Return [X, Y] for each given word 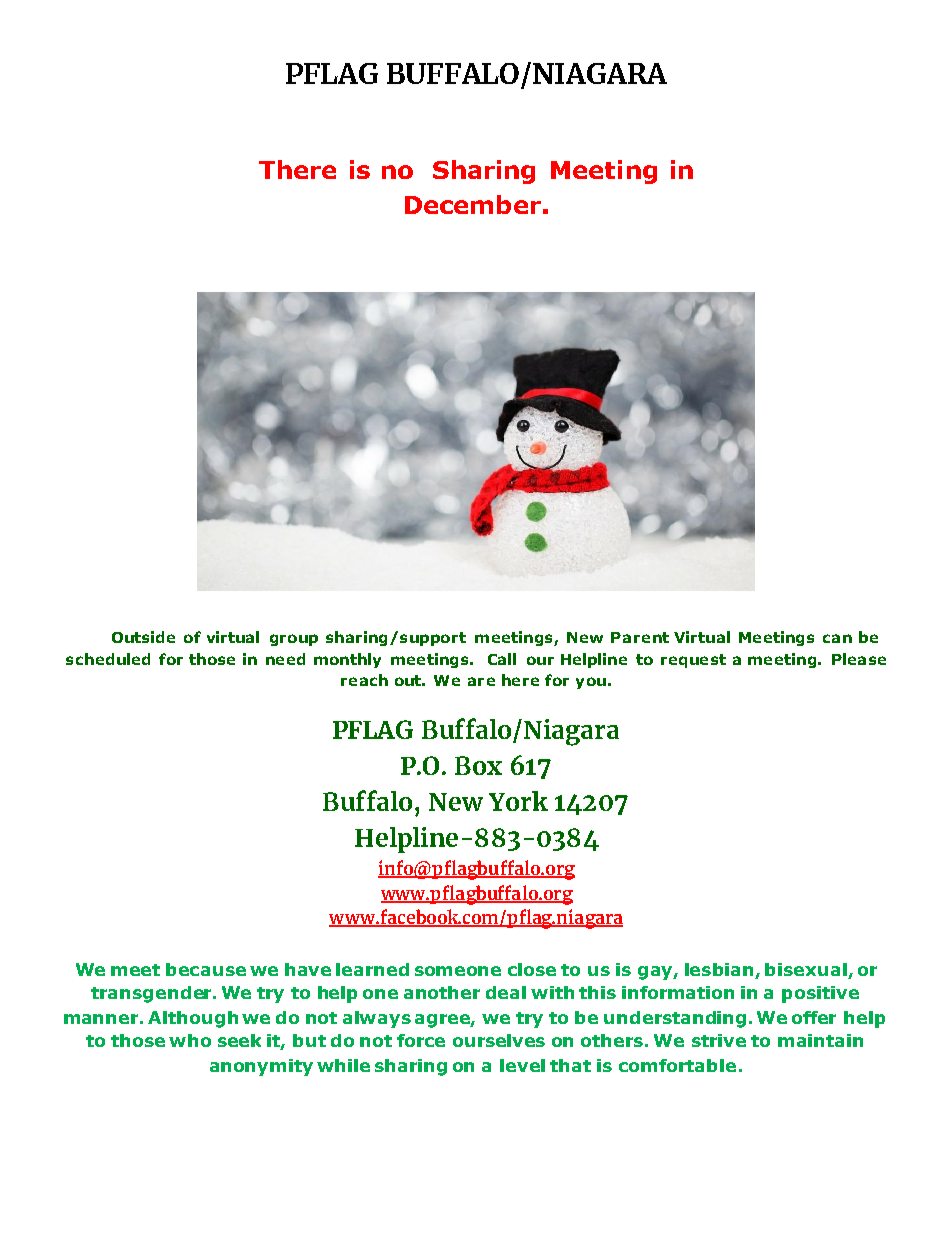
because [206, 969]
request [693, 661]
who [190, 1040]
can [837, 638]
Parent [640, 637]
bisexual [807, 971]
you [591, 683]
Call [502, 659]
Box [478, 765]
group [294, 640]
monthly [347, 660]
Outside [143, 637]
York [518, 801]
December [473, 204]
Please [859, 659]
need [285, 659]
